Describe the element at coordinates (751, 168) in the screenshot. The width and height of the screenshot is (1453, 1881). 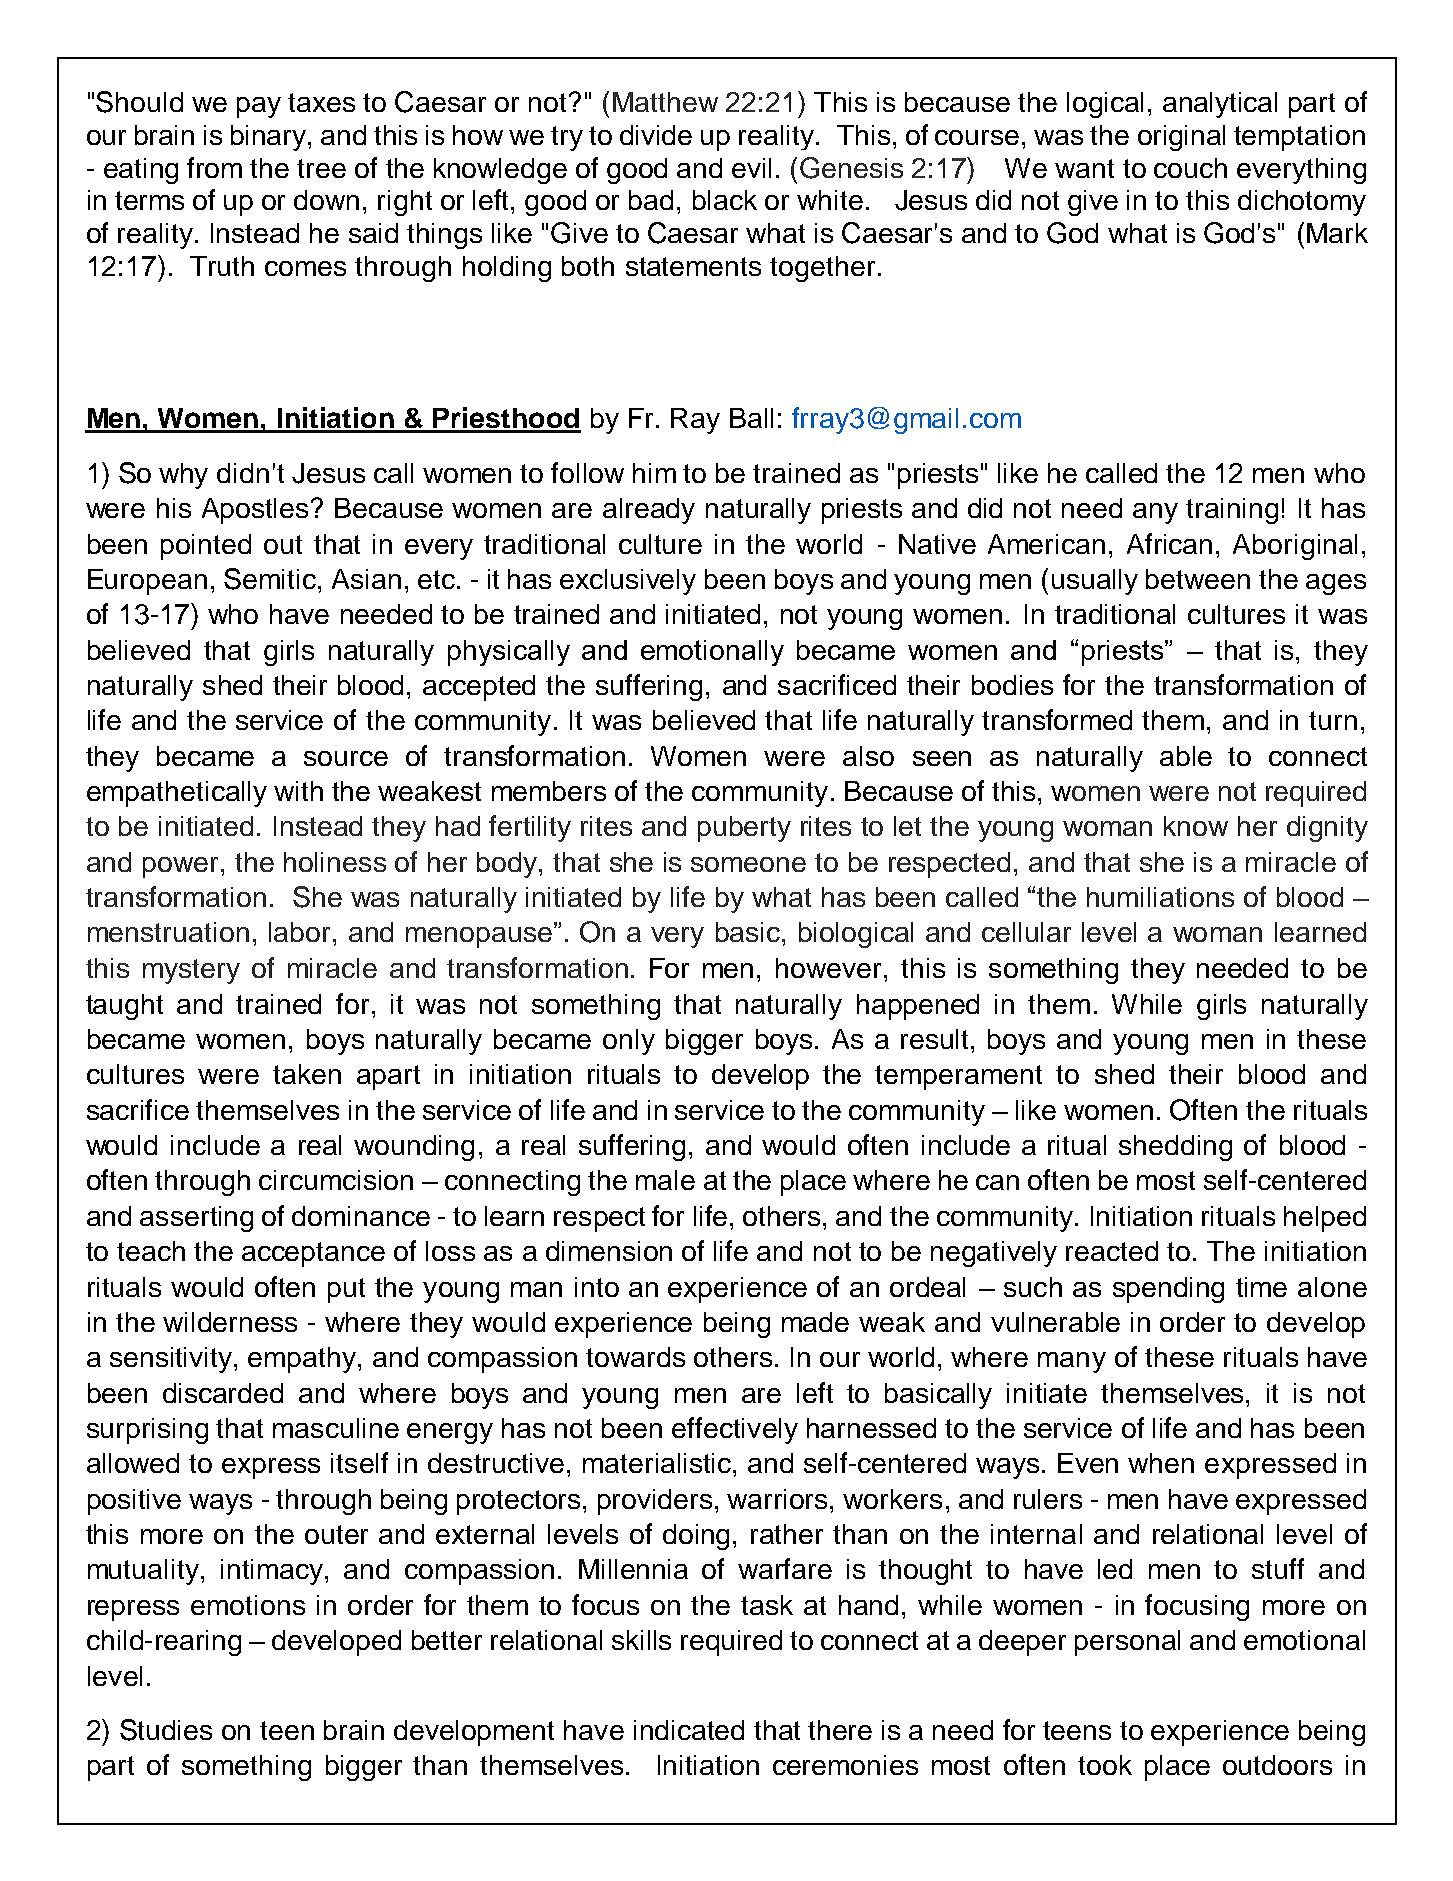
I see `evil` at that location.
